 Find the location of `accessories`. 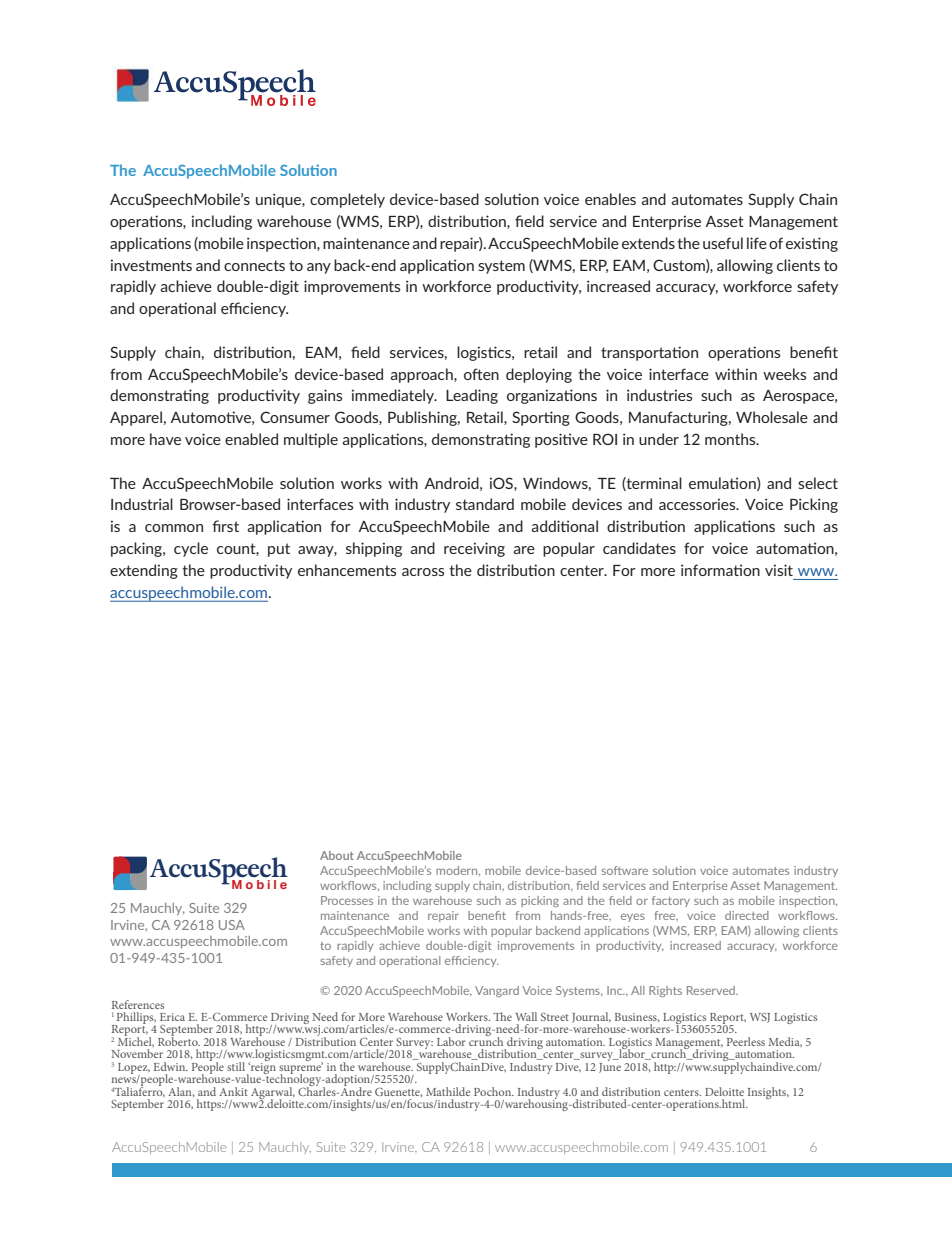

accessories is located at coordinates (698, 504).
